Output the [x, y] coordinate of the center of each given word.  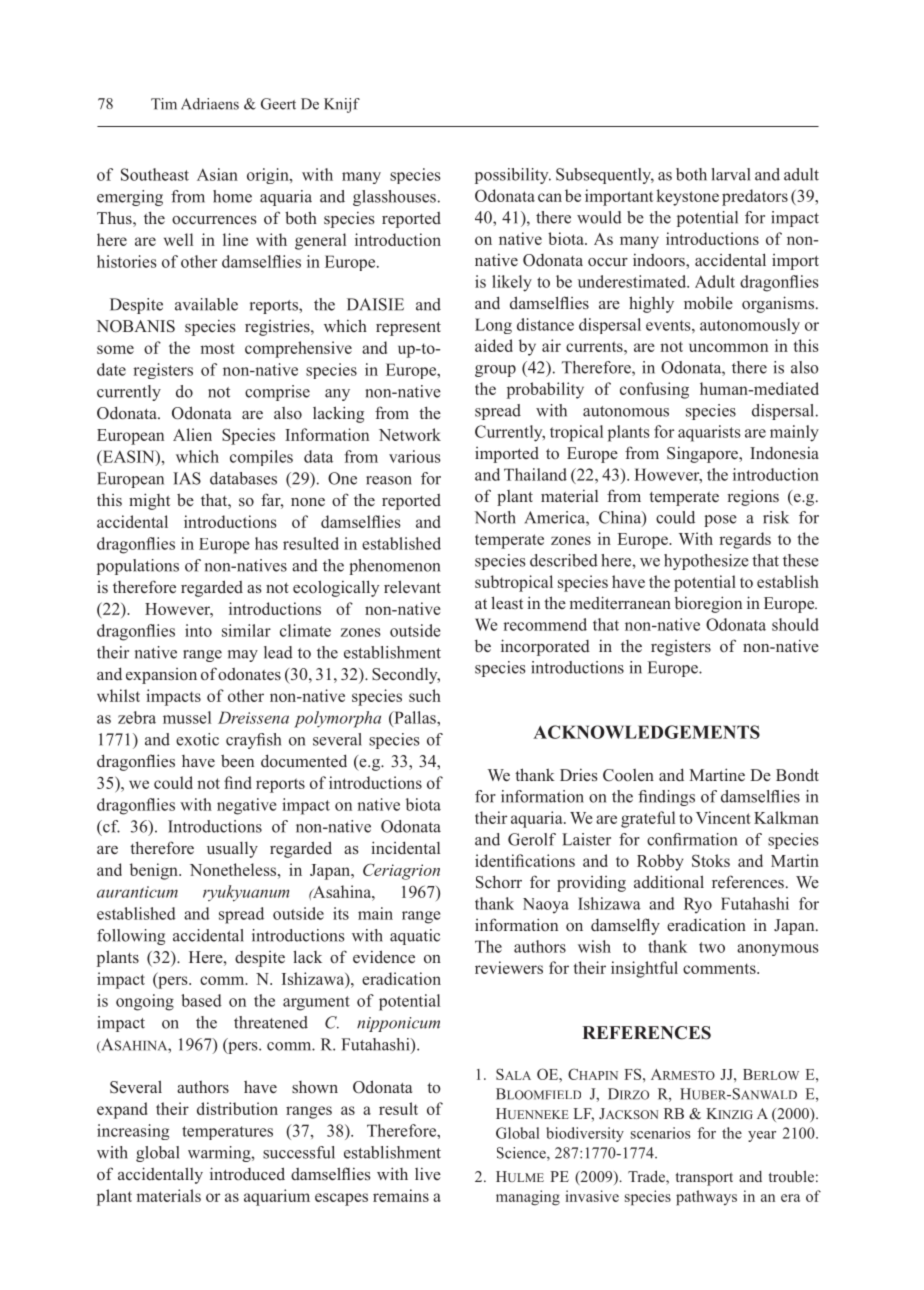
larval [731, 174]
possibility [513, 176]
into [198, 630]
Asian [217, 174]
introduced [247, 1174]
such [425, 695]
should [795, 624]
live [428, 1174]
